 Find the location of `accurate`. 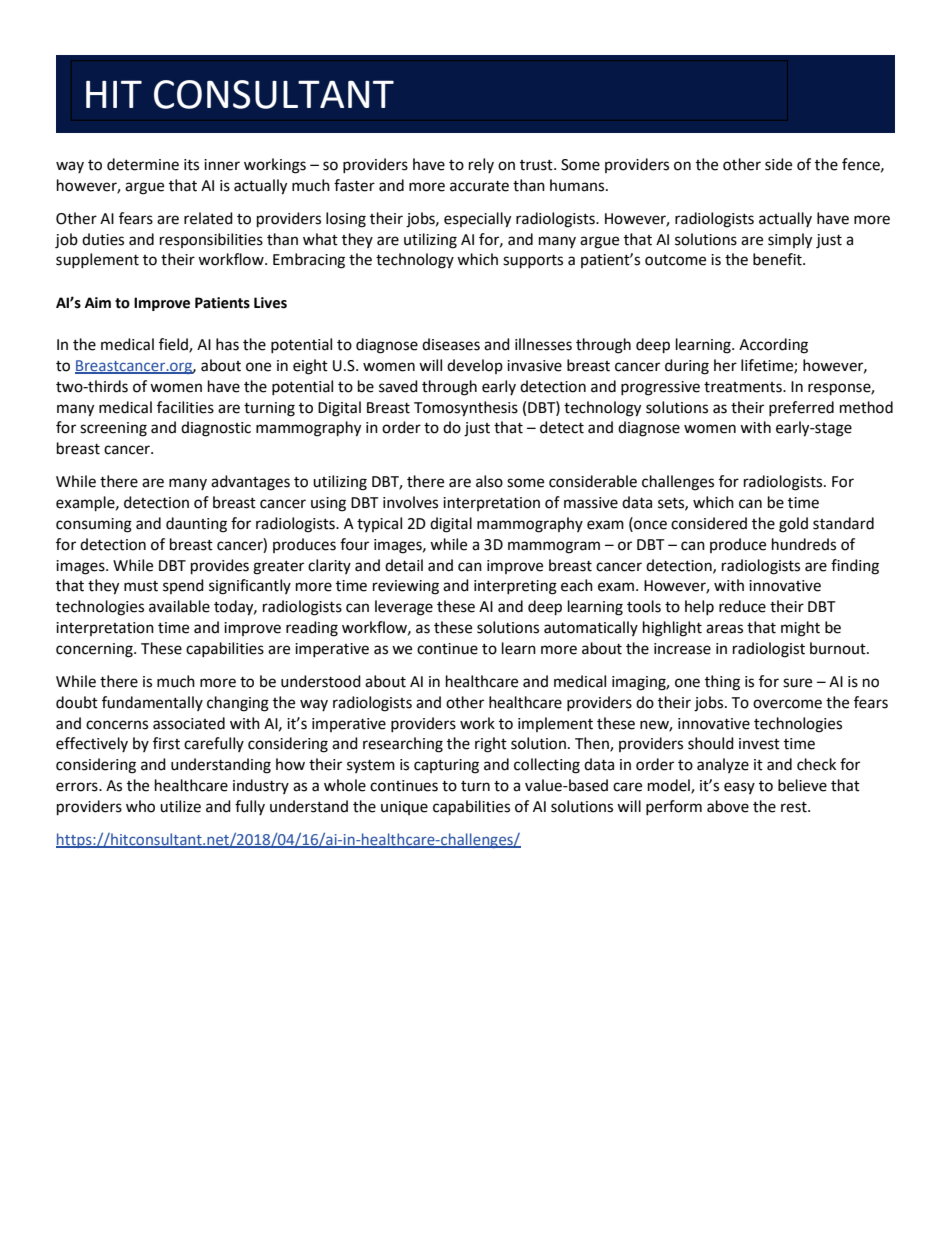

accurate is located at coordinates (479, 186).
